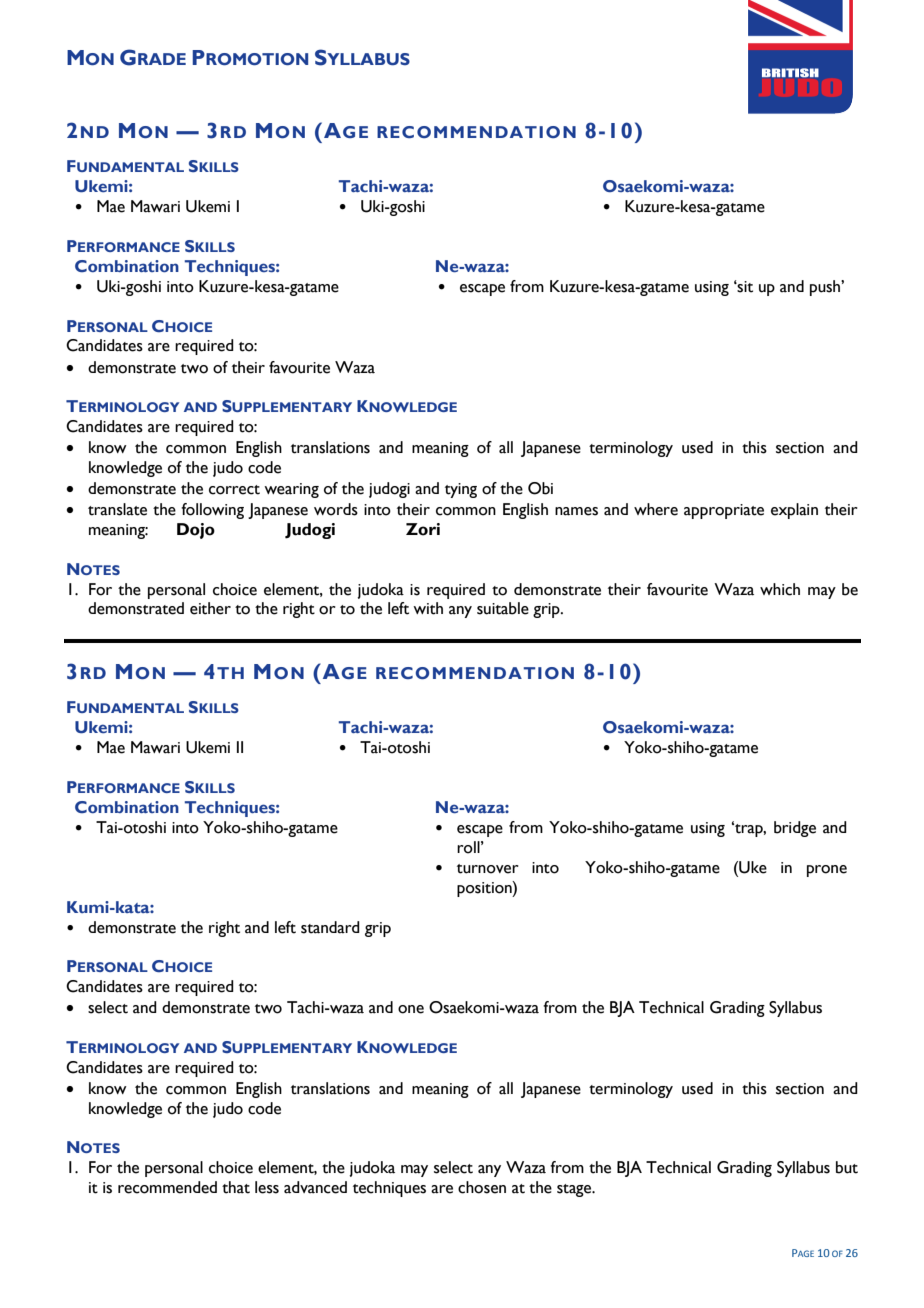 This page has height=1308, width=924. I want to click on advanced, so click(315, 1187).
